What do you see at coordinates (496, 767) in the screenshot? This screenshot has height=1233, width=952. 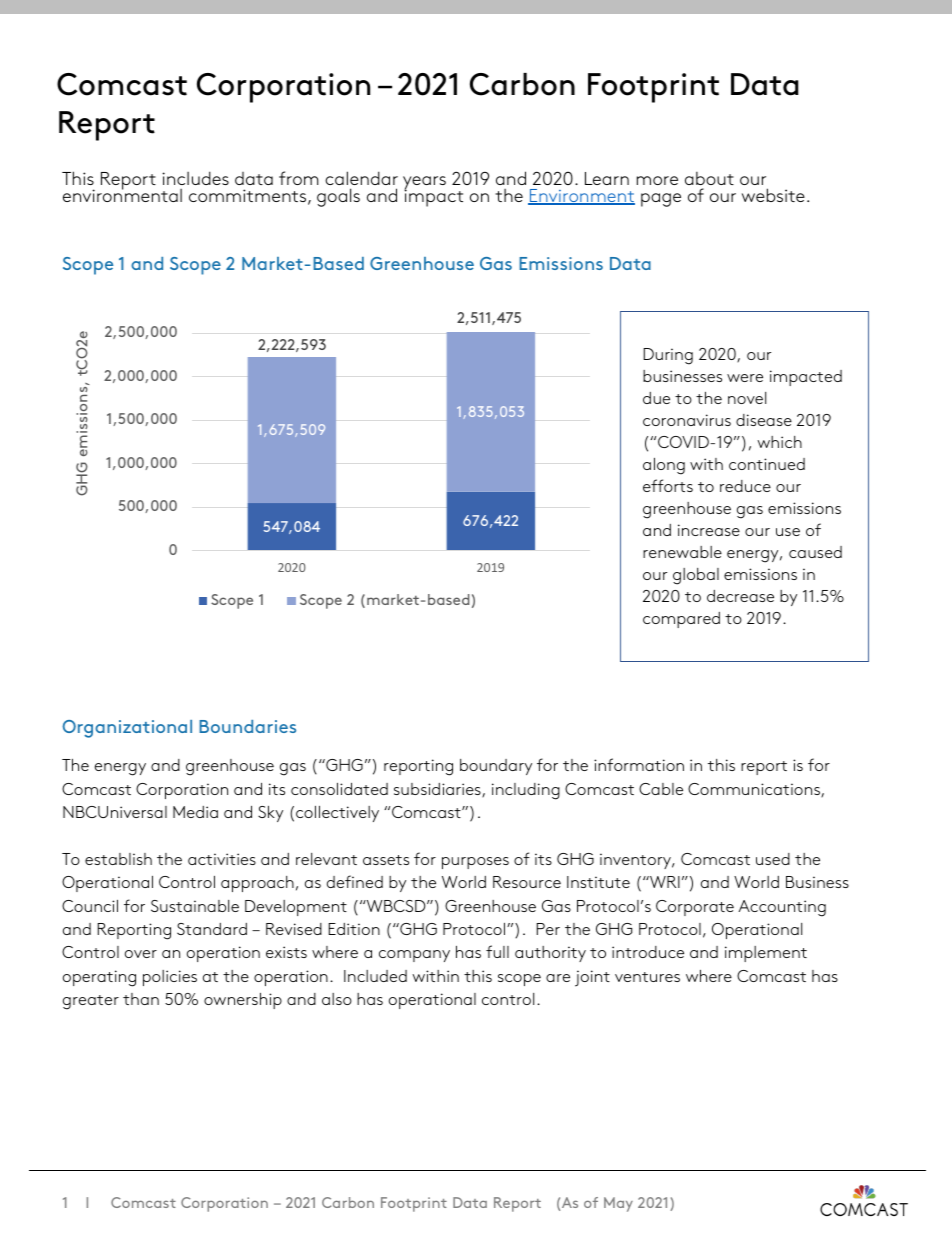 I see `boundary` at bounding box center [496, 767].
